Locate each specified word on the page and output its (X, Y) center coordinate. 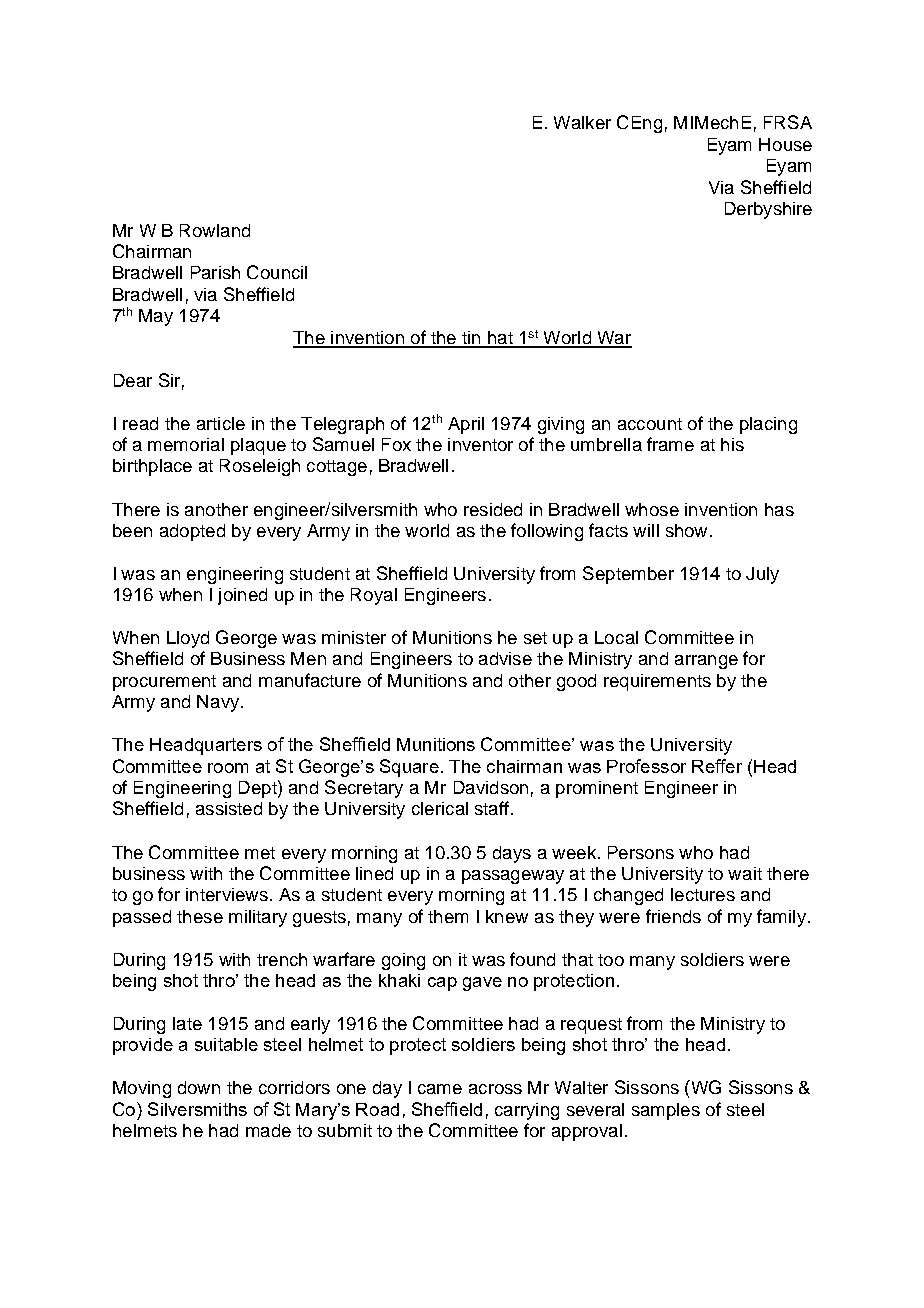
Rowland (215, 230)
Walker (582, 122)
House (785, 144)
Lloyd (188, 639)
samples (666, 1111)
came (440, 1089)
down (199, 1087)
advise (505, 658)
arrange (706, 662)
